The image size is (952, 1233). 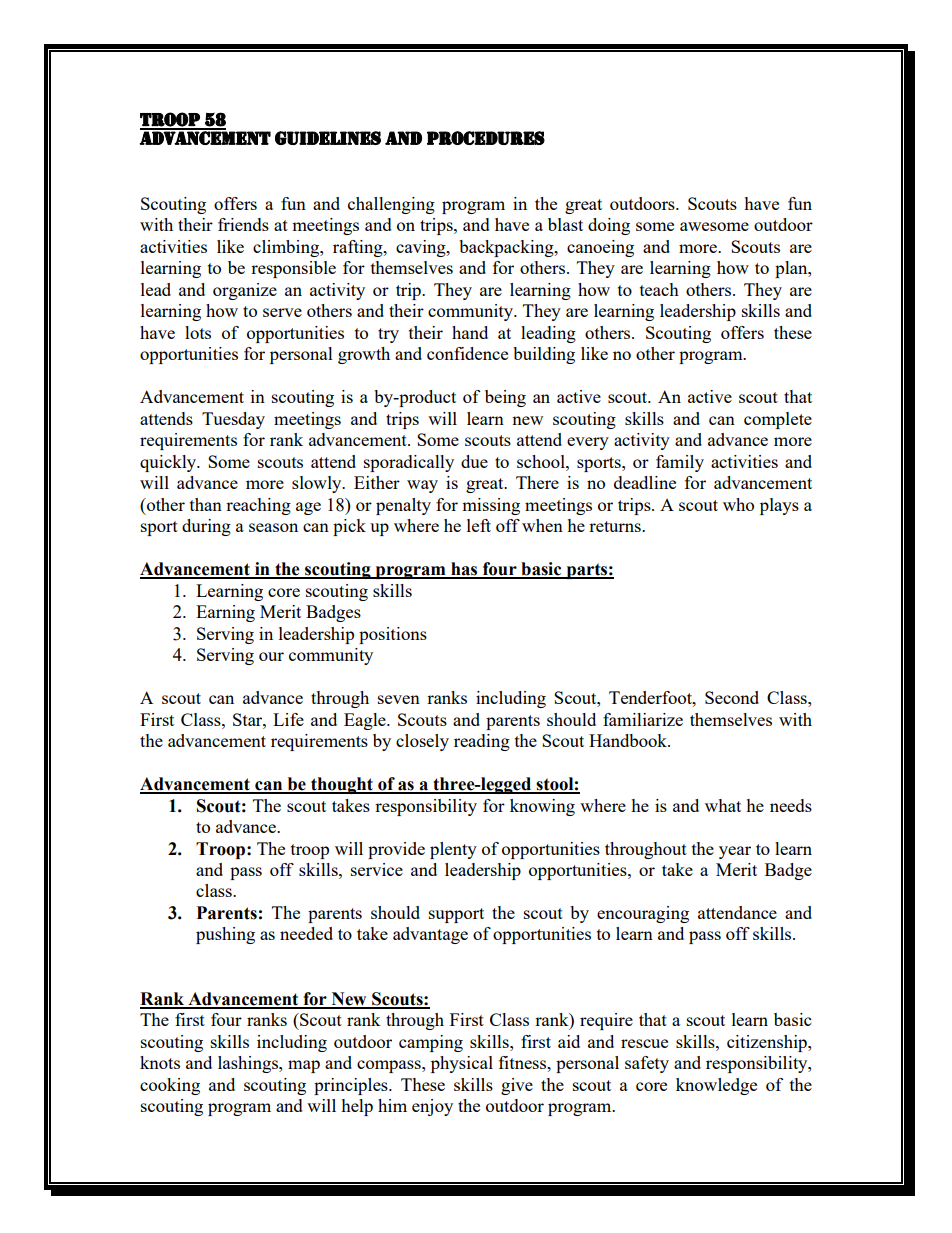 What do you see at coordinates (243, 224) in the document?
I see `friends` at bounding box center [243, 224].
